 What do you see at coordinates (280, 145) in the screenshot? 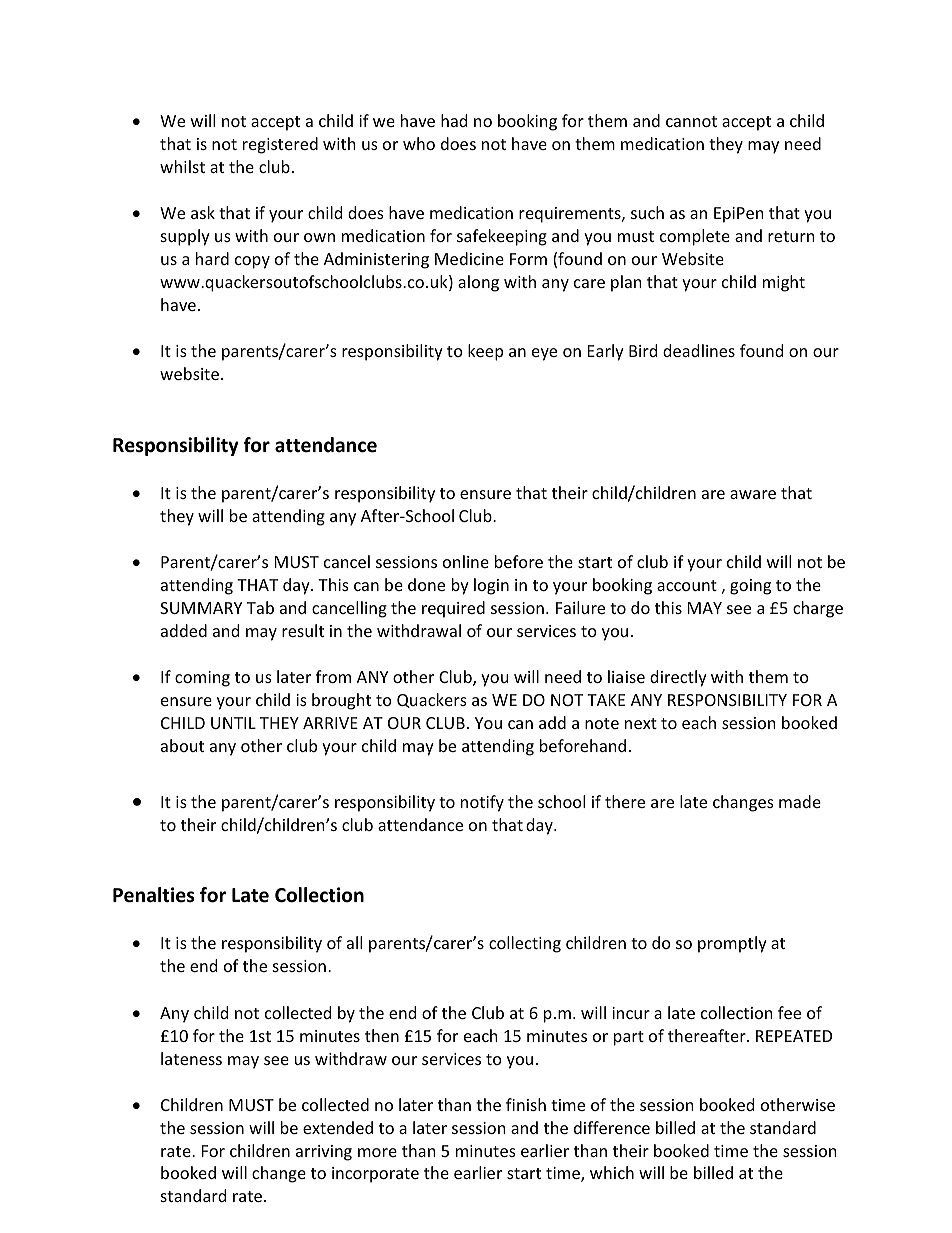
I see `registered` at bounding box center [280, 145].
